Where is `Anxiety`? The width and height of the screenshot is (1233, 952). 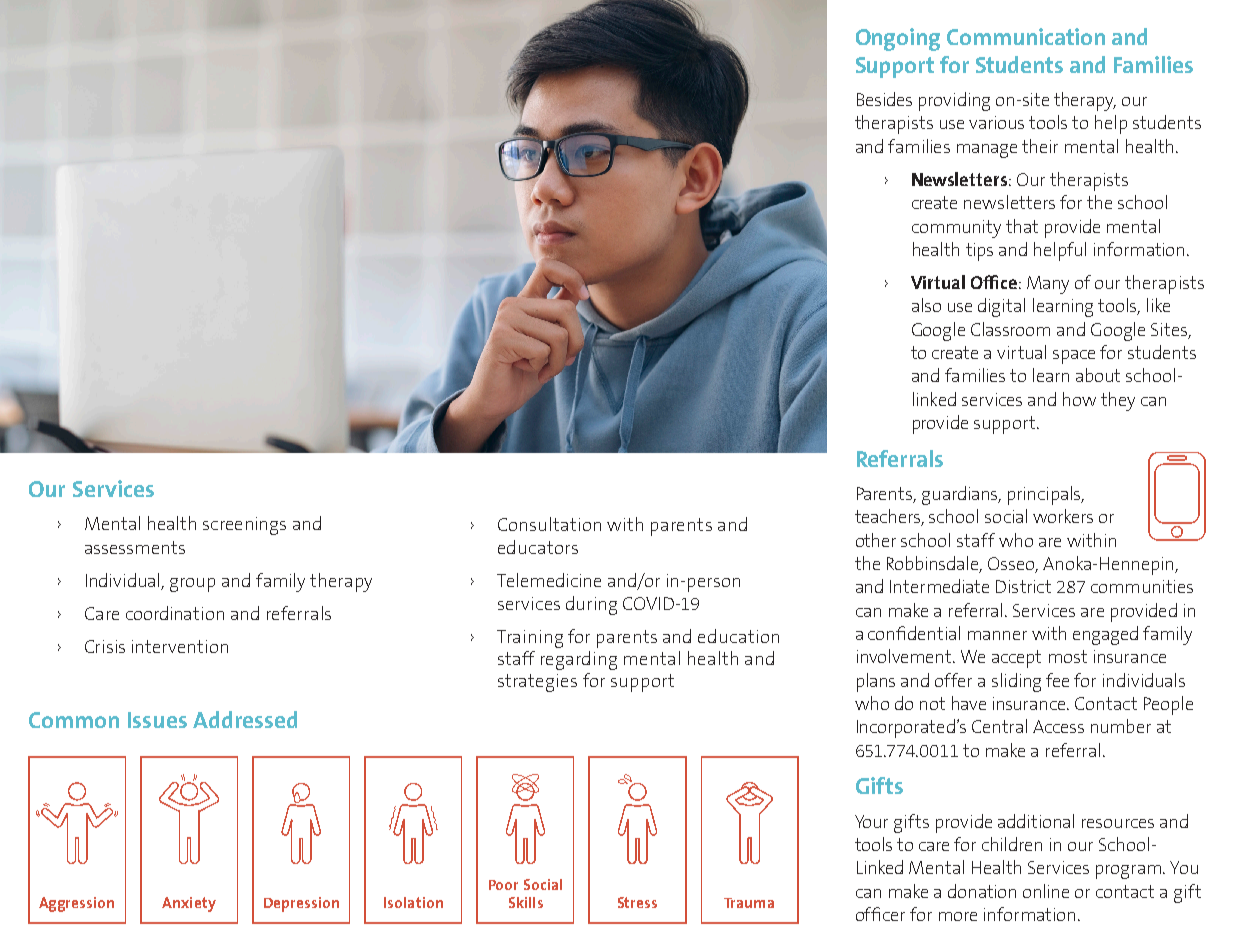
Anxiety is located at coordinates (189, 904).
